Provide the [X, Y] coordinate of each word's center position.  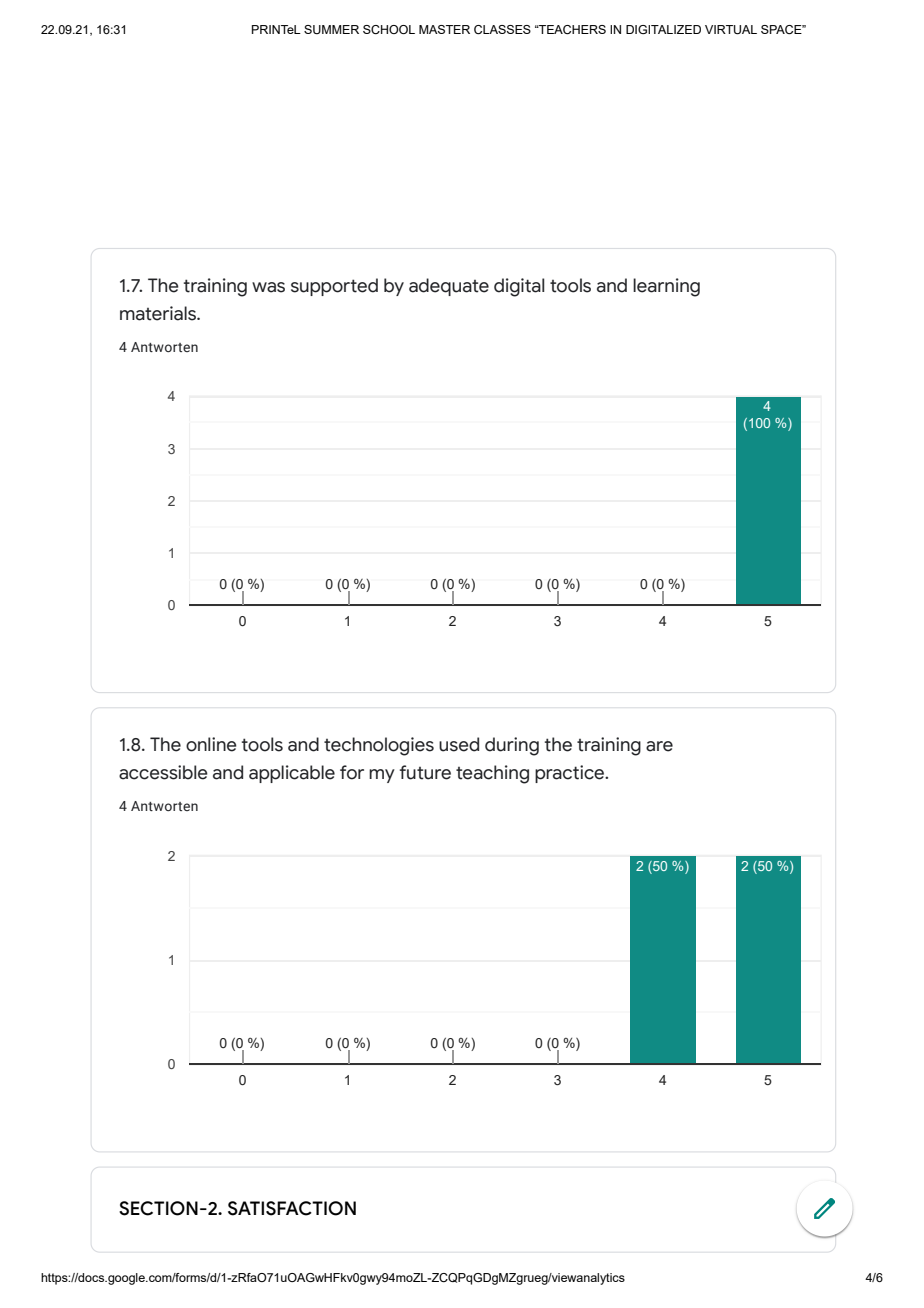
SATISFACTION [292, 1208]
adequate [449, 287]
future [425, 772]
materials [159, 313]
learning [666, 287]
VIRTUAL [731, 30]
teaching [492, 774]
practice [571, 774]
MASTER [444, 29]
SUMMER [331, 29]
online [211, 744]
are [659, 746]
